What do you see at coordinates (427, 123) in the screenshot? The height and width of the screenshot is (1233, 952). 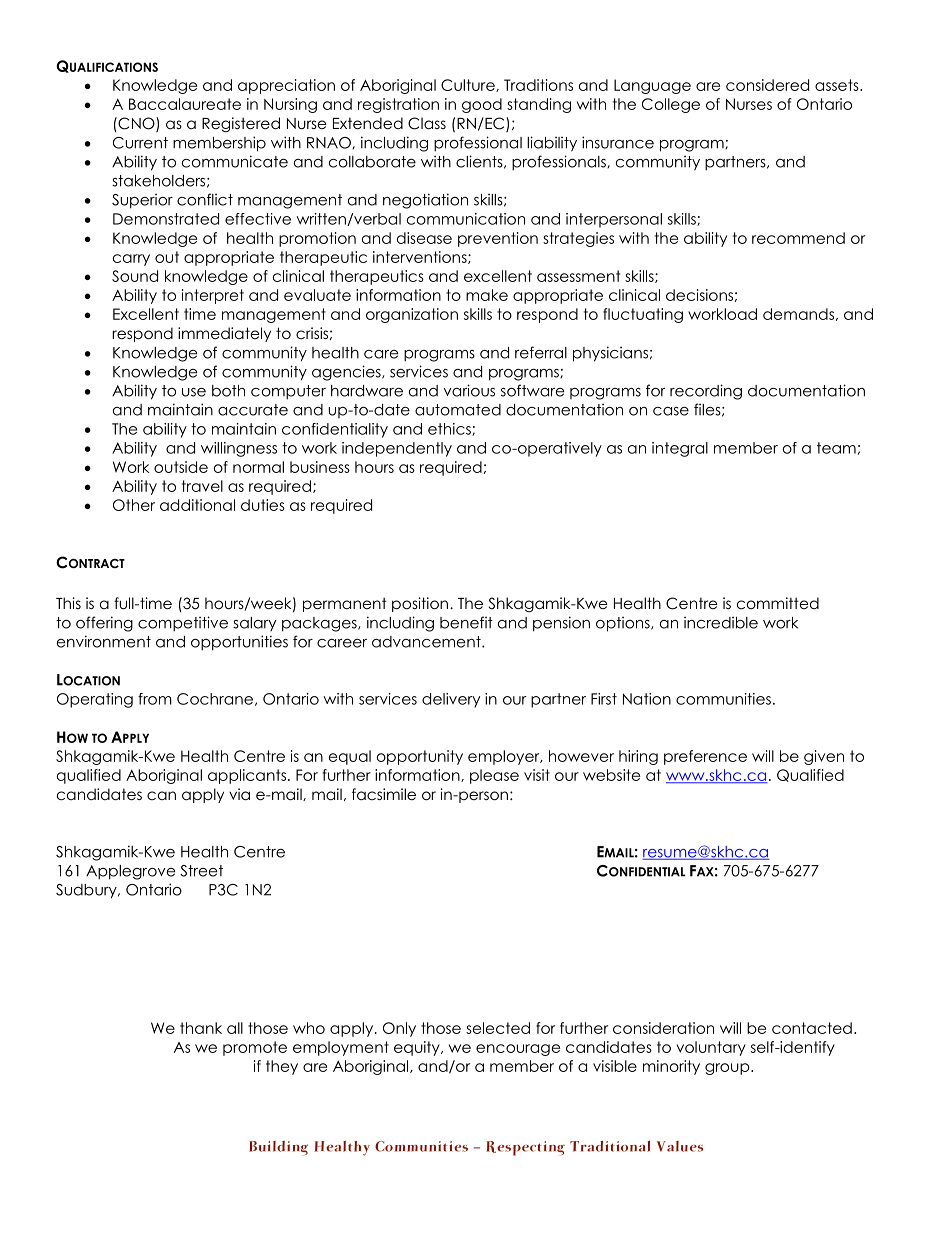 I see `Class` at bounding box center [427, 123].
